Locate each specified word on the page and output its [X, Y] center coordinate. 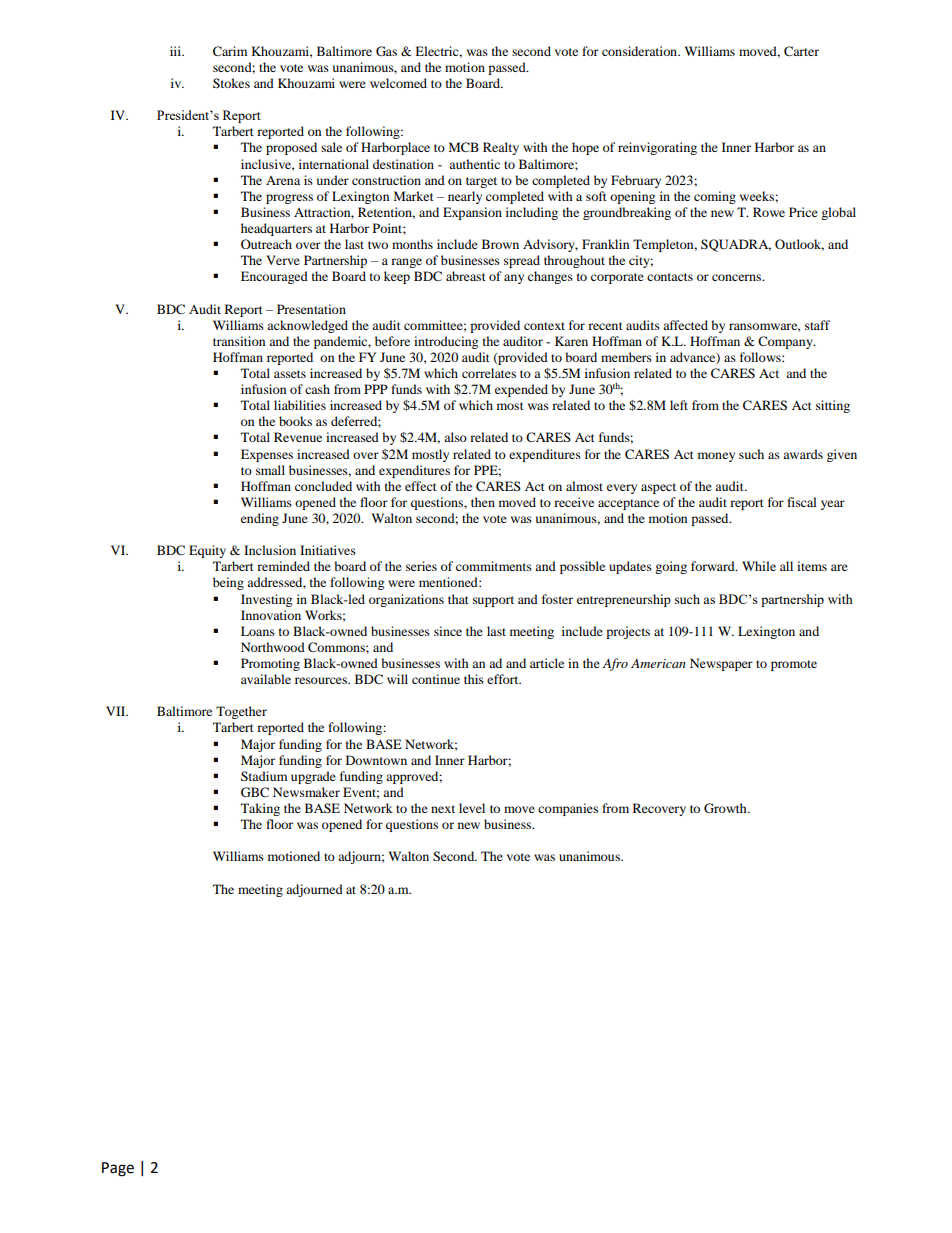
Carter [801, 51]
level [472, 808]
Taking [260, 809]
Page [118, 1169]
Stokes [231, 83]
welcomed [398, 83]
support [493, 601]
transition [239, 341]
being [228, 583]
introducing [446, 342]
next [443, 809]
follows [761, 357]
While [759, 566]
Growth [726, 808]
